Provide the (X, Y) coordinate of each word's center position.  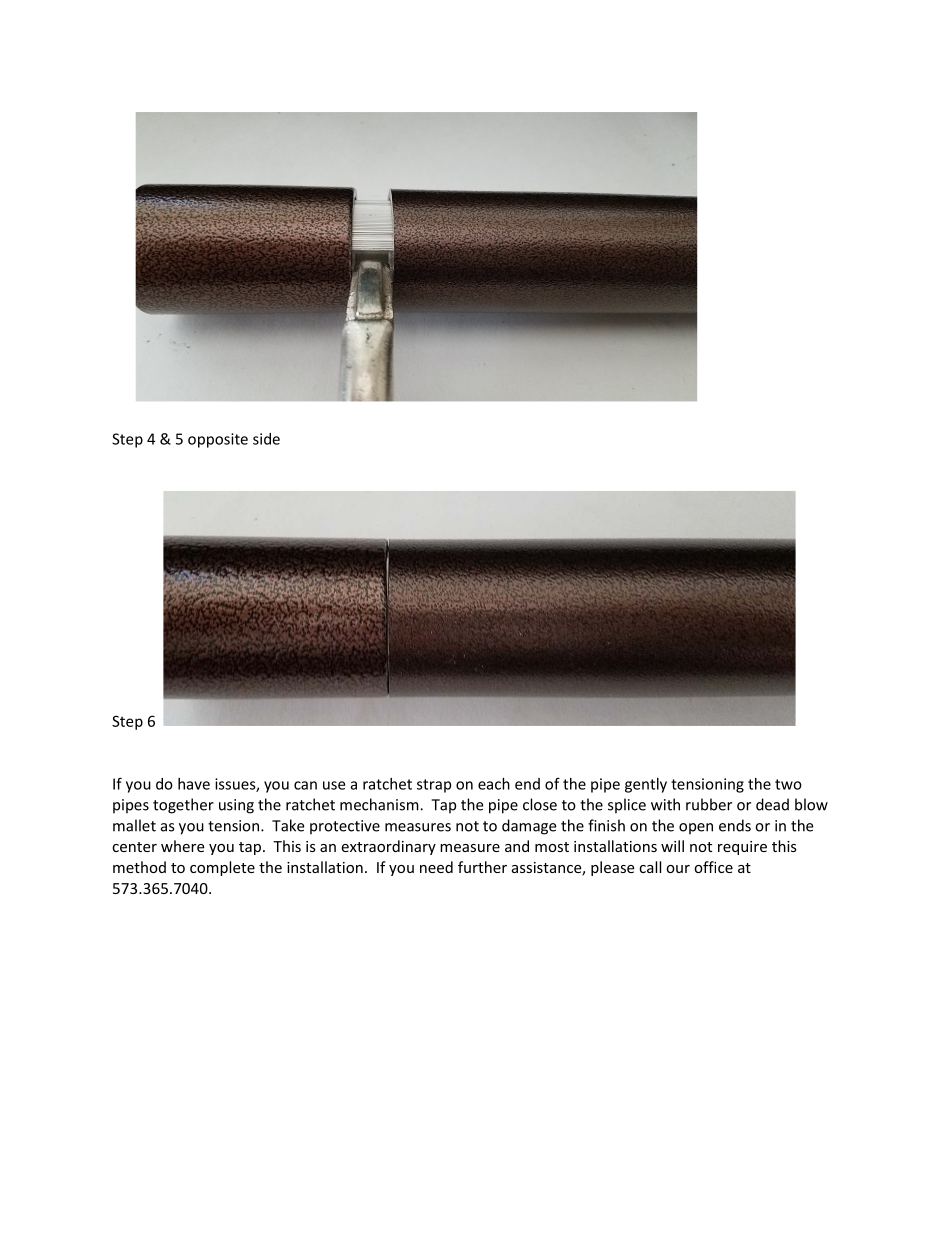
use (334, 785)
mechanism (380, 804)
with (665, 804)
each (494, 784)
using (236, 806)
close (540, 804)
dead (772, 804)
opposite (218, 440)
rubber (709, 804)
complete (222, 868)
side (266, 439)
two (788, 784)
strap (434, 786)
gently (646, 785)
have (194, 784)
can (305, 785)
